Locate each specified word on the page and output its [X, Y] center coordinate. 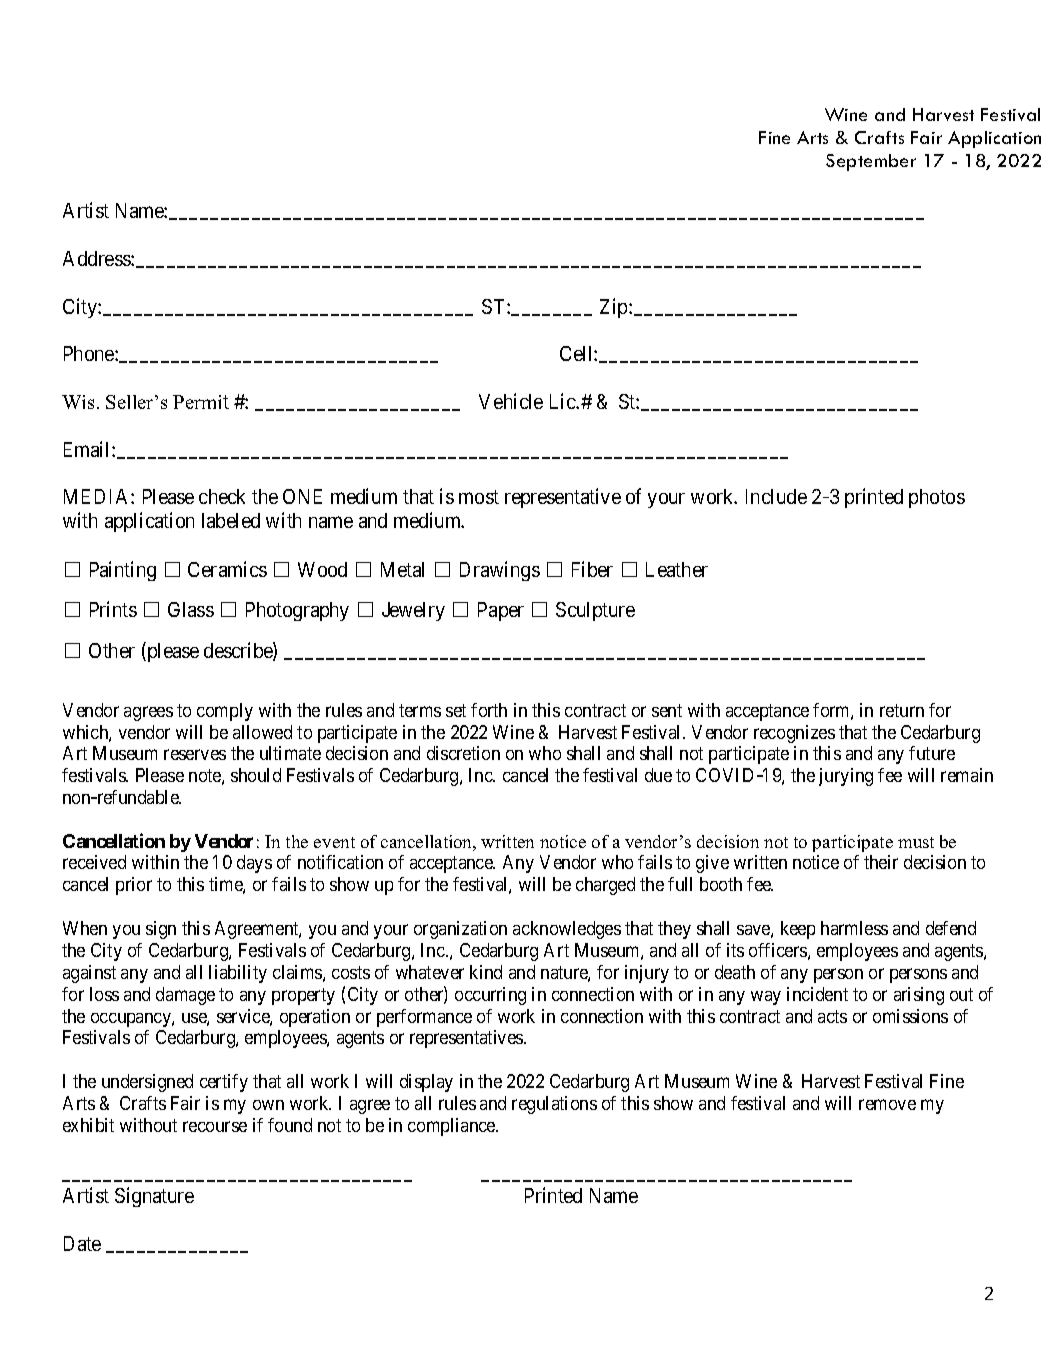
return [902, 710]
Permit [201, 402]
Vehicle [511, 401]
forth [489, 710]
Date [82, 1243]
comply [225, 712]
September [871, 162]
